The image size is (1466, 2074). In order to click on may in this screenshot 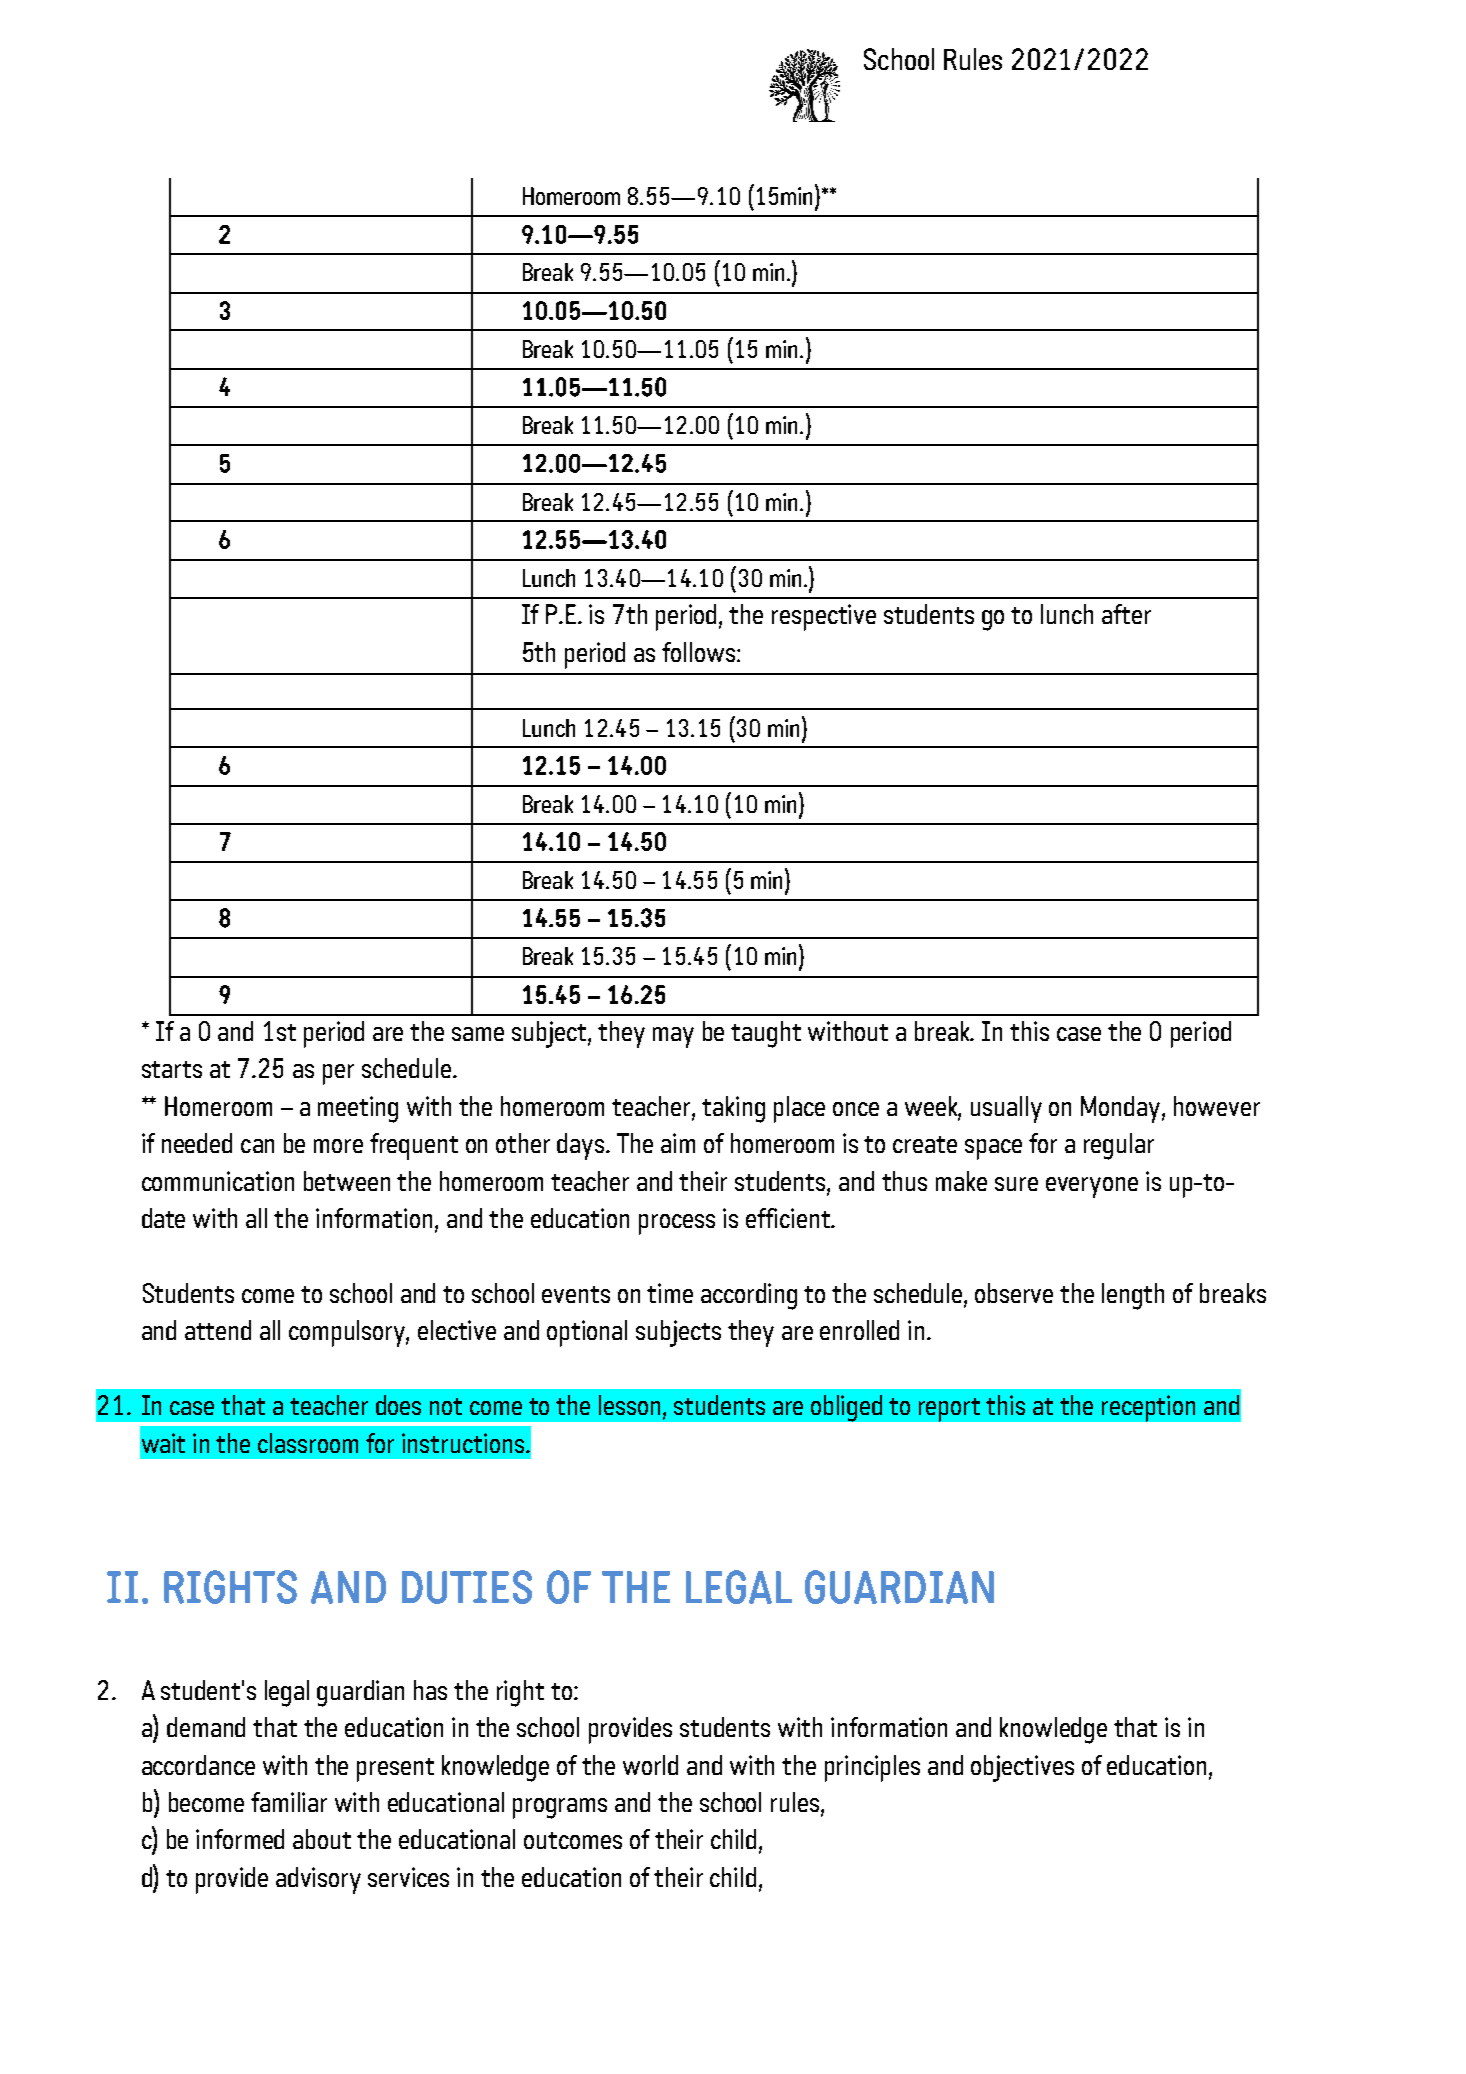, I will do `click(673, 1037)`.
